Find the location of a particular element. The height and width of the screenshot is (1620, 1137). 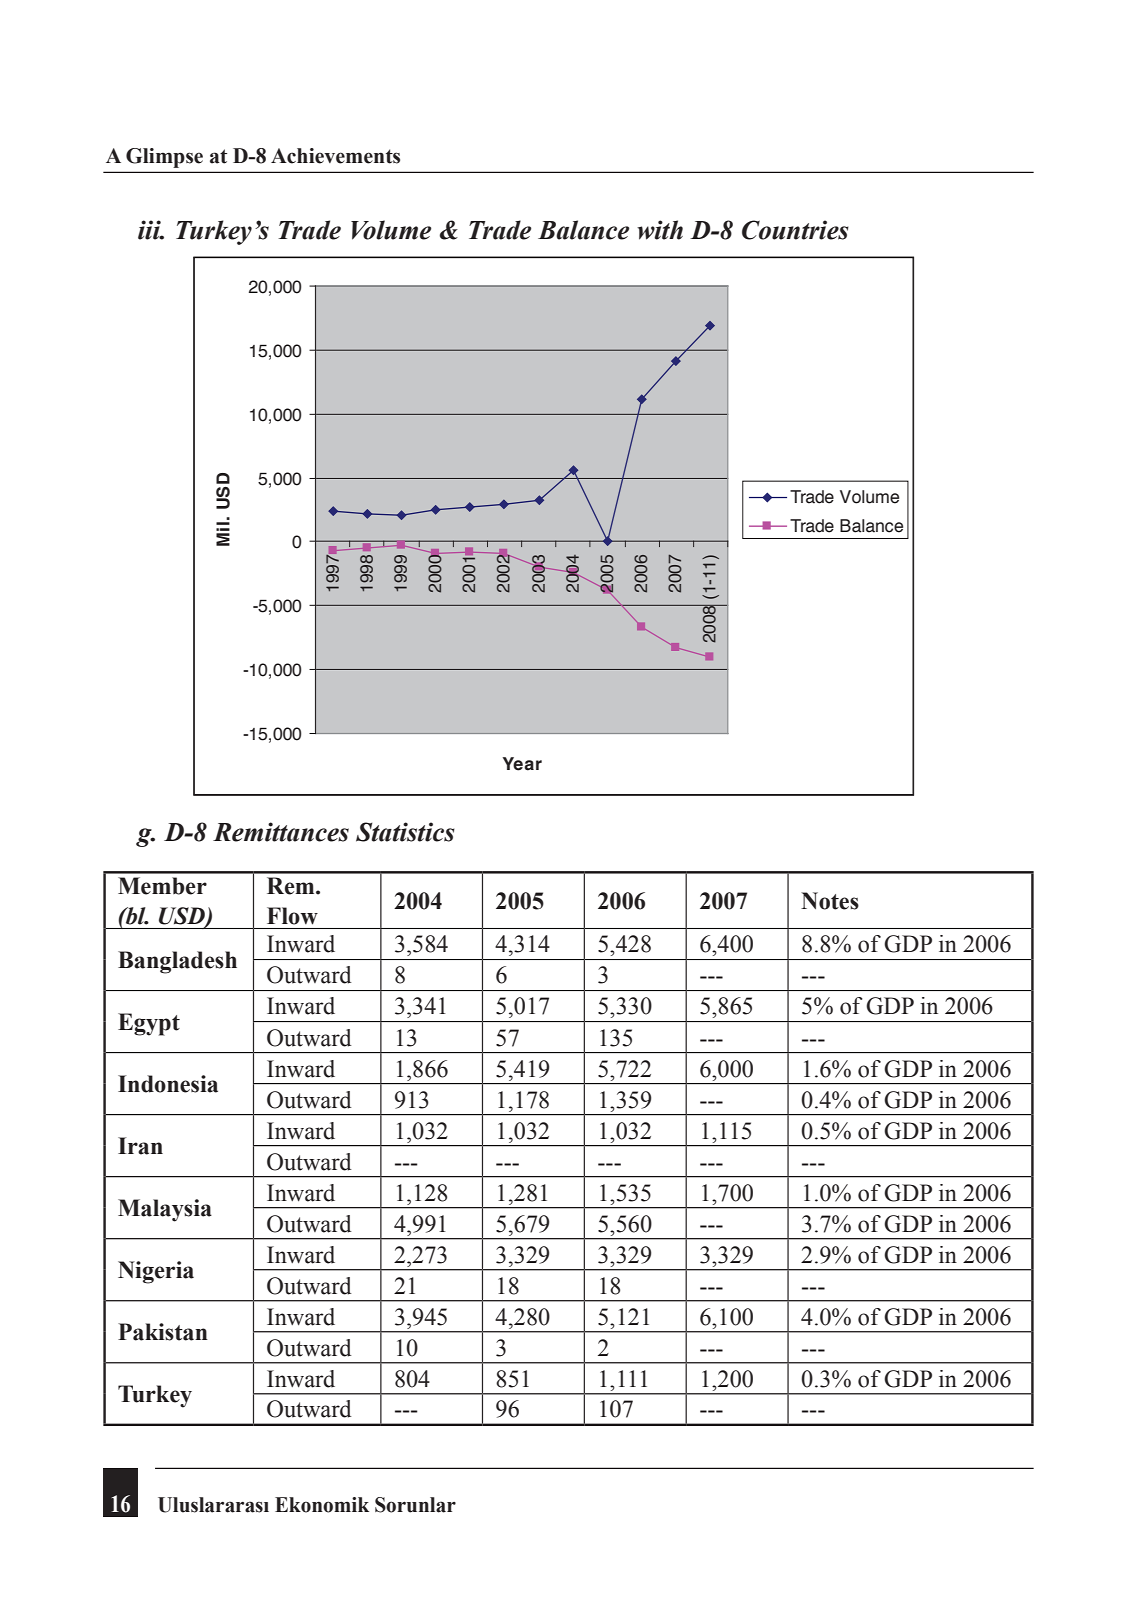

Statistics is located at coordinates (405, 832).
